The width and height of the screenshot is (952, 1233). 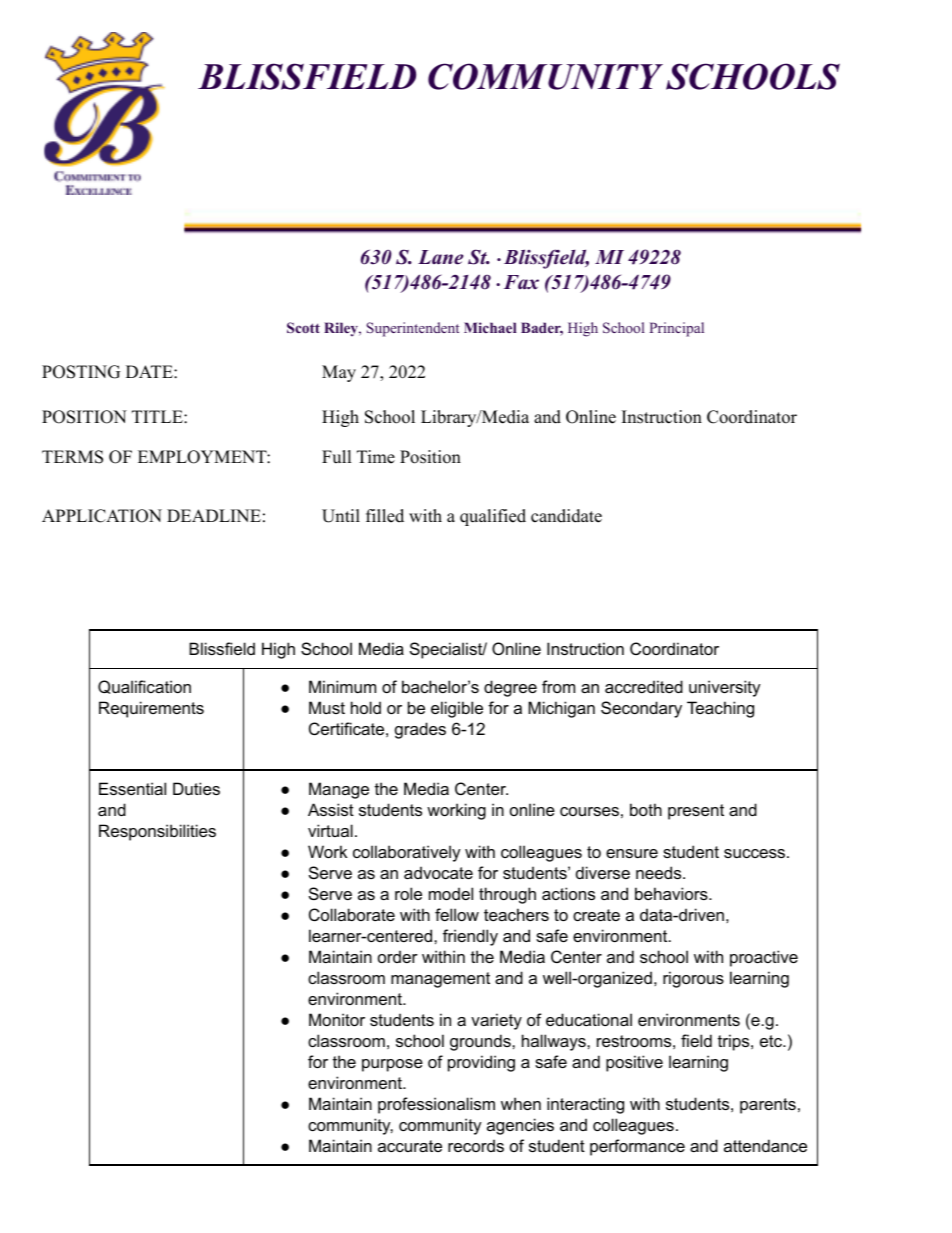 What do you see at coordinates (436, 1105) in the screenshot?
I see `professionalism` at bounding box center [436, 1105].
